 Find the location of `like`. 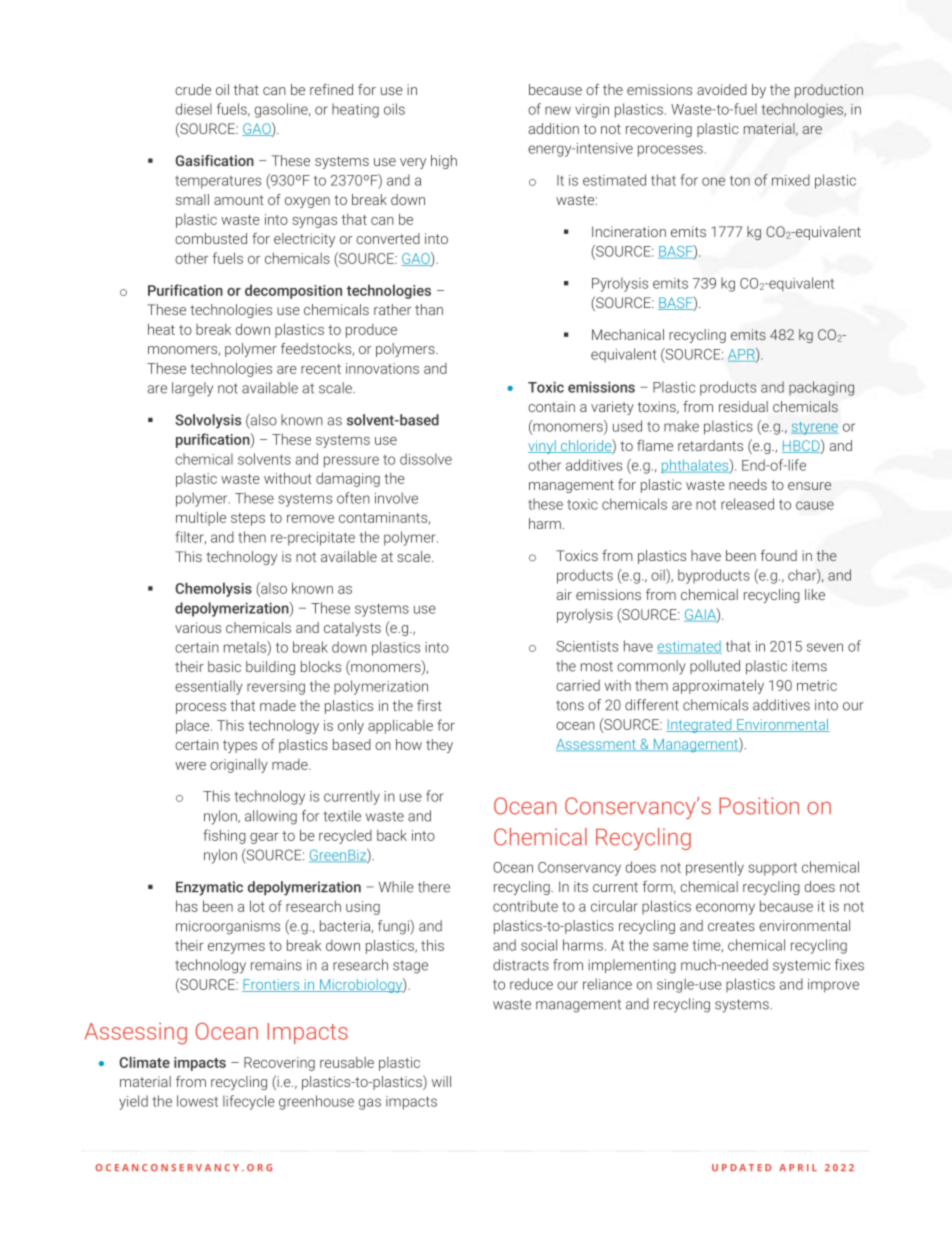

like is located at coordinates (815, 594).
